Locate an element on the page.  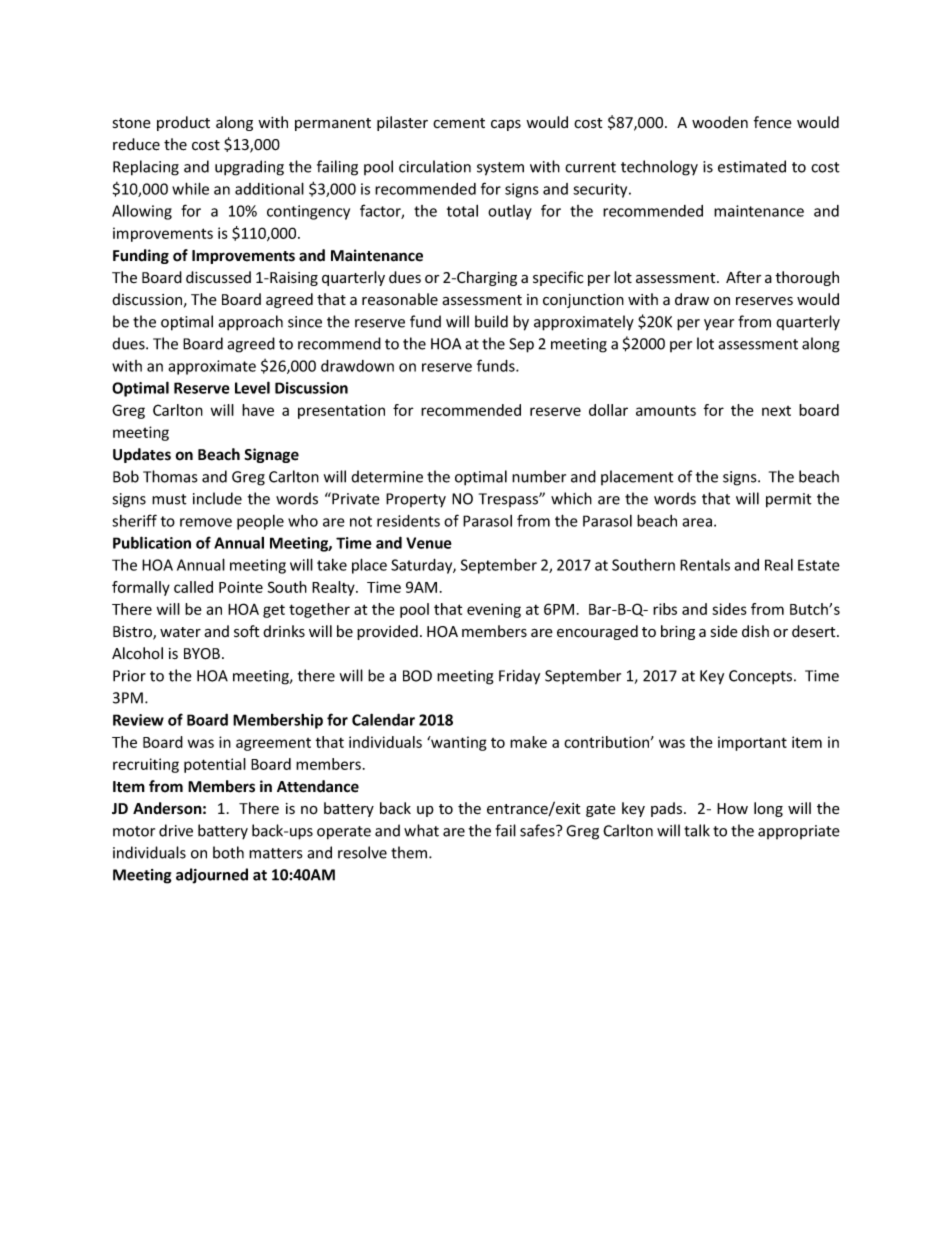
approach is located at coordinates (250, 323).
